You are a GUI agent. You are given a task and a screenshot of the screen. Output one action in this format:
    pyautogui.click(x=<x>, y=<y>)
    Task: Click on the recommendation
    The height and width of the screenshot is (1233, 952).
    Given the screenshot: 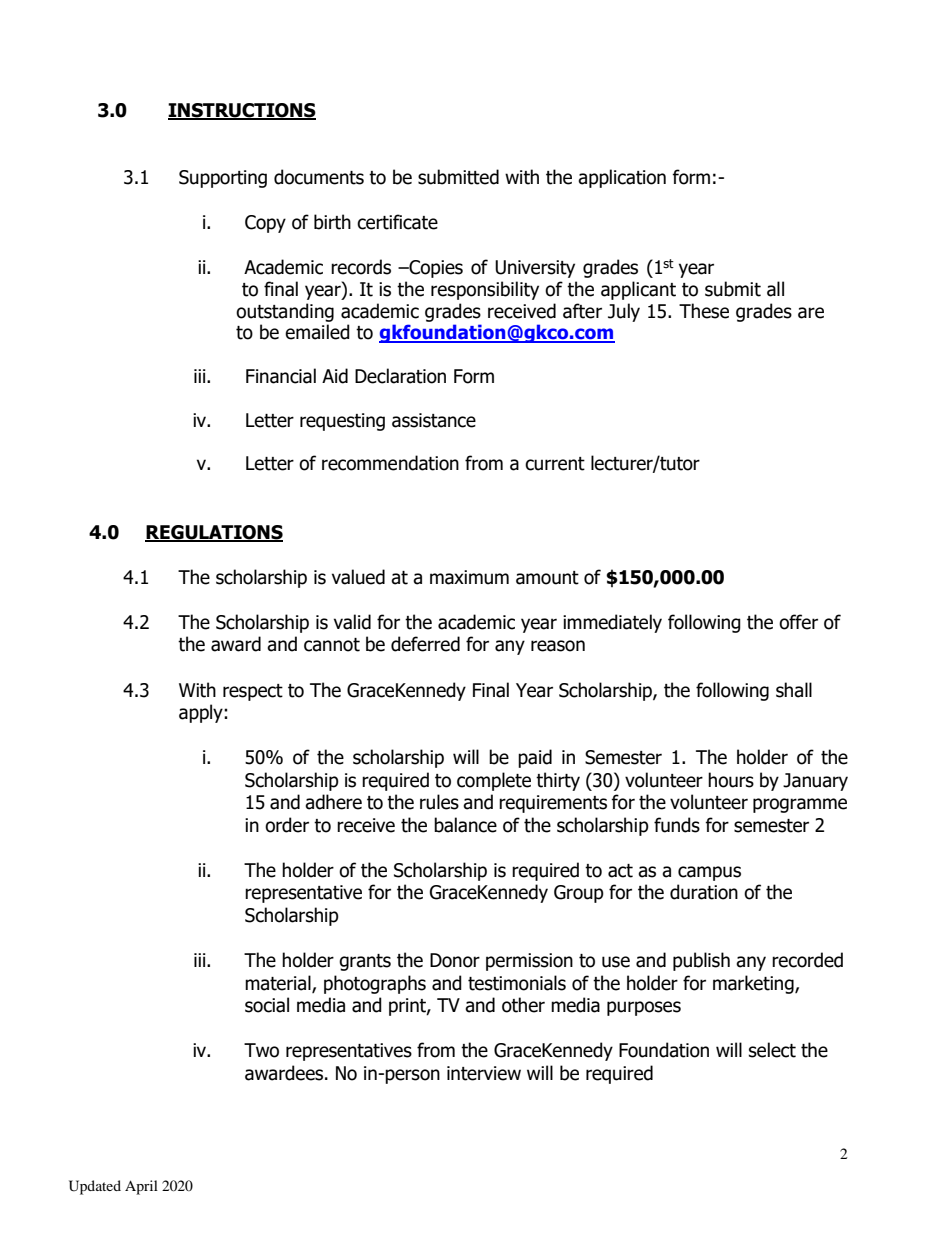 What is the action you would take?
    pyautogui.click(x=390, y=463)
